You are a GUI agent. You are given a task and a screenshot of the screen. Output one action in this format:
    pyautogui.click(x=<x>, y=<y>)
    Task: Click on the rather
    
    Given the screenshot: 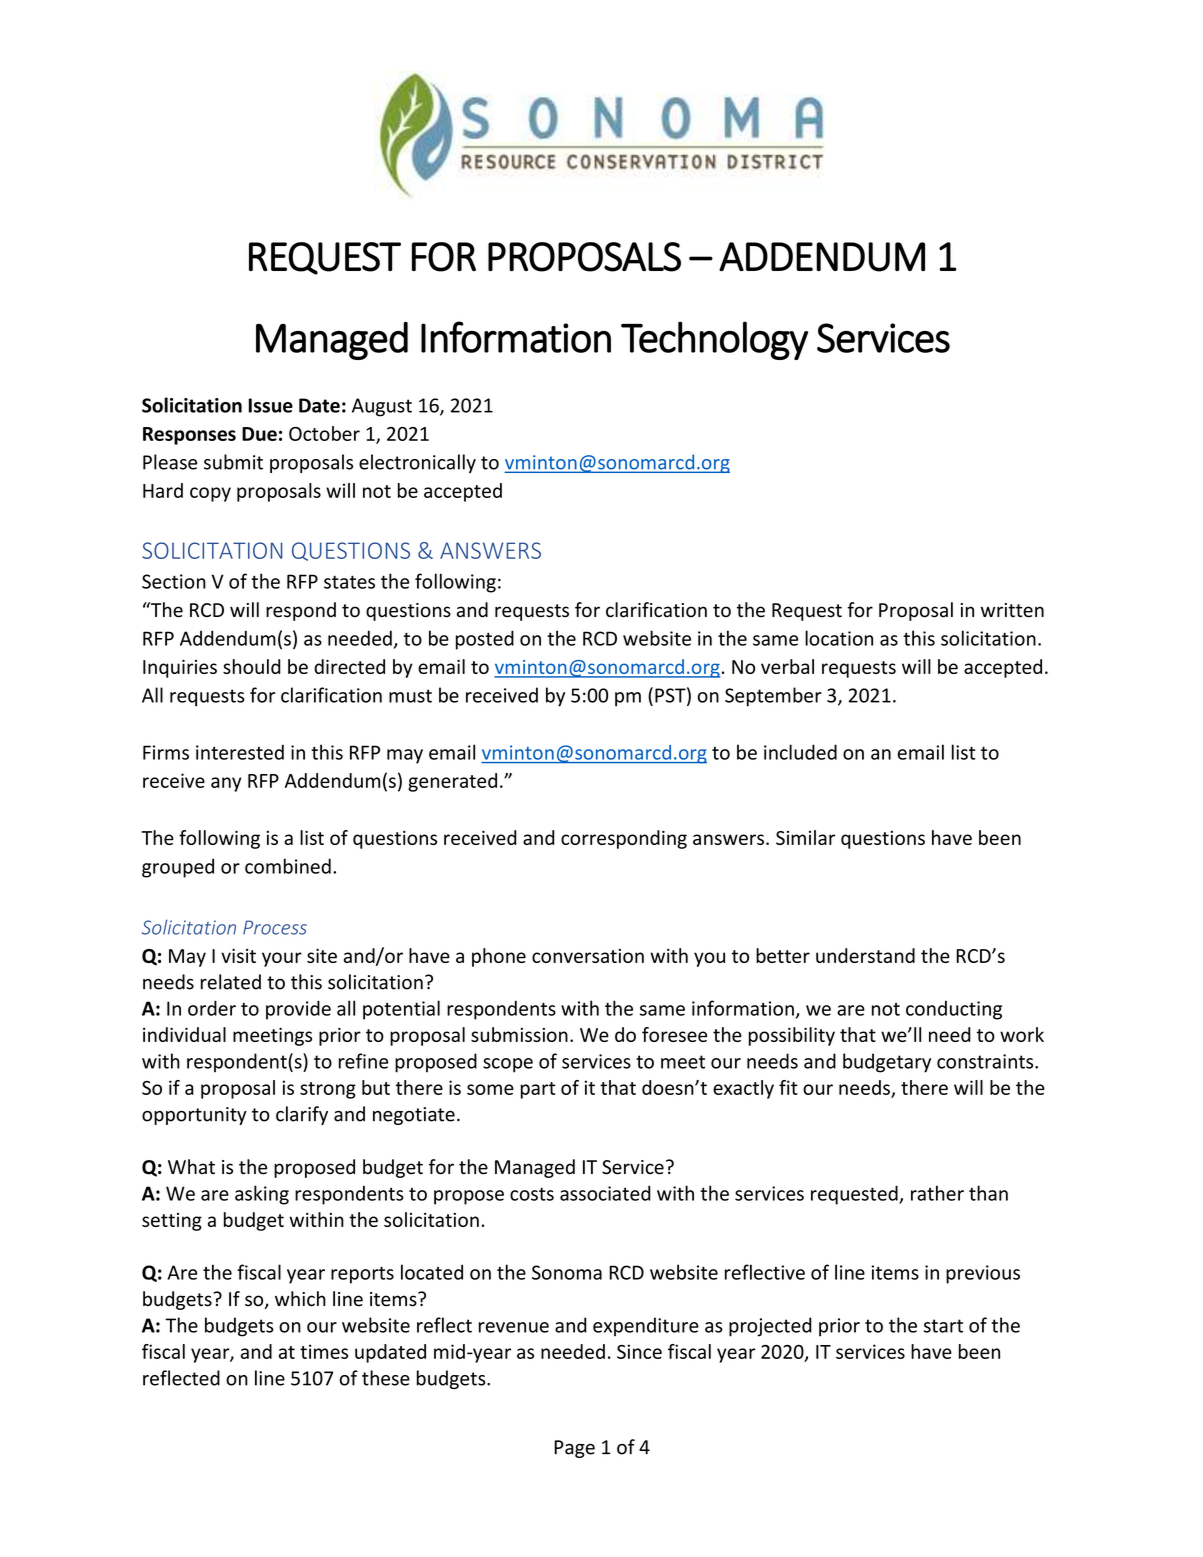 What is the action you would take?
    pyautogui.click(x=937, y=1193)
